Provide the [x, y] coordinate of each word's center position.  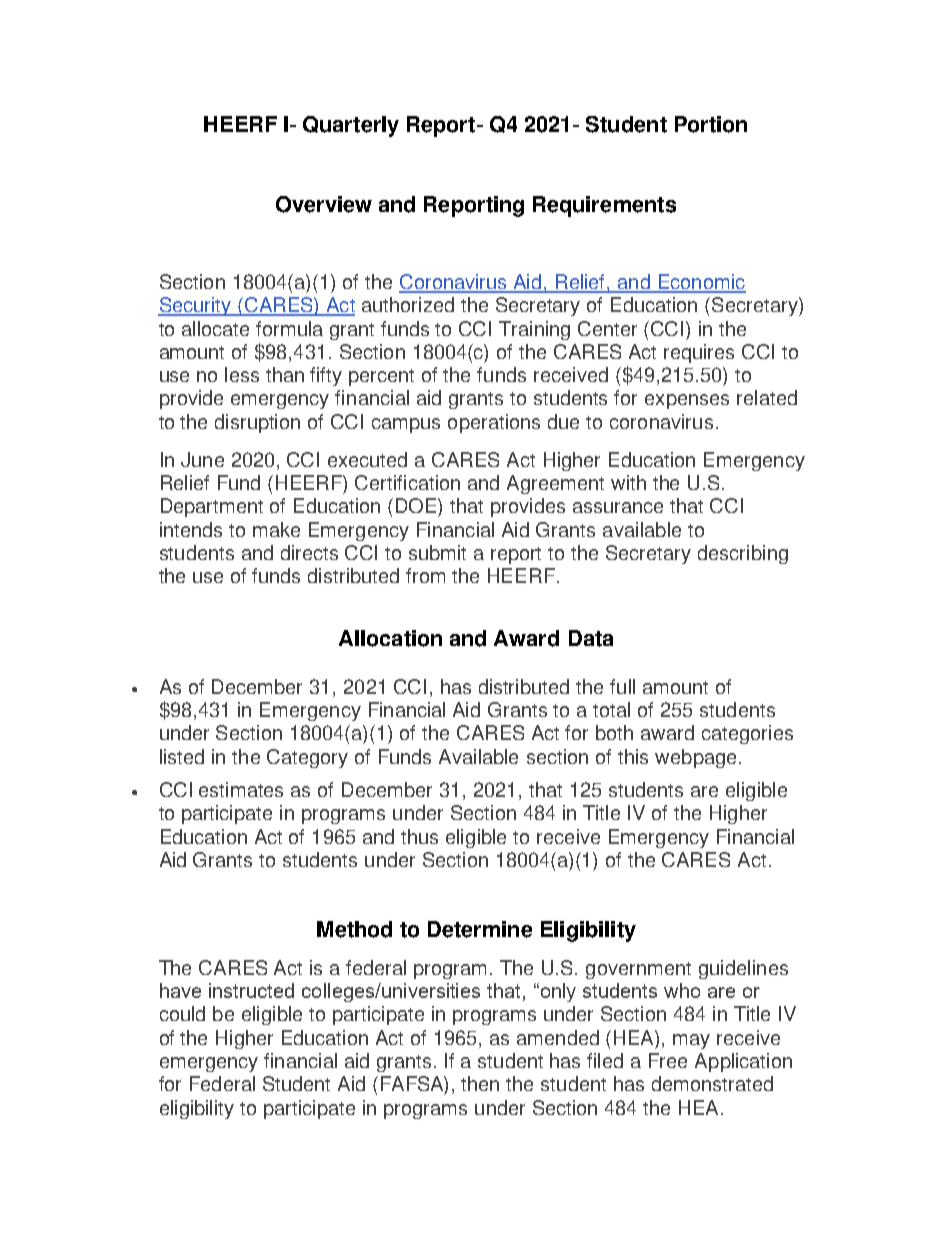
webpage [695, 758]
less [242, 374]
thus [419, 836]
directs [309, 552]
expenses [687, 401]
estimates [241, 789]
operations [494, 423]
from [425, 575]
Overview [324, 204]
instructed [251, 990]
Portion [711, 124]
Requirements [604, 206]
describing [743, 554]
